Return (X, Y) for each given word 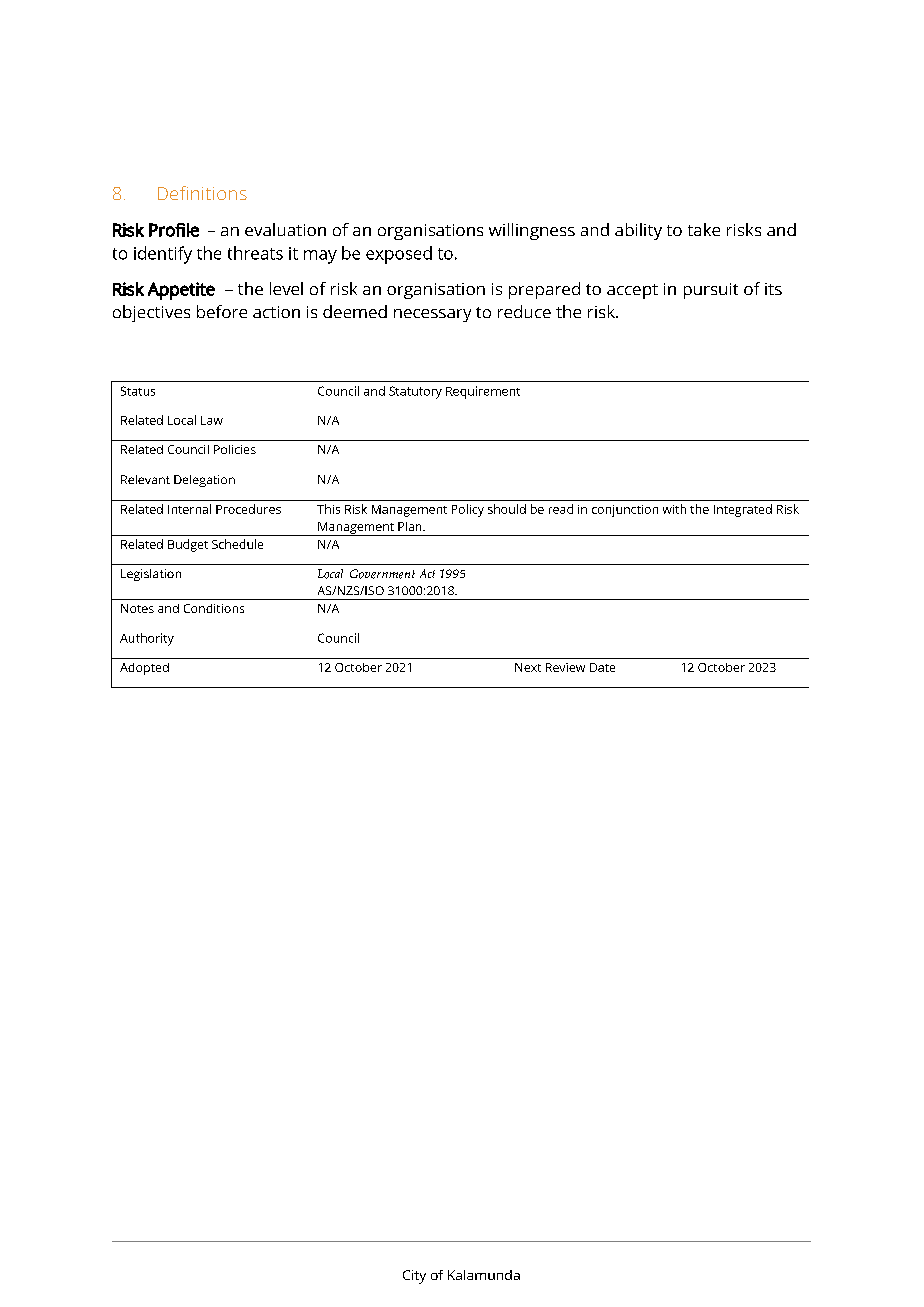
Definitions (202, 193)
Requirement (483, 392)
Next (528, 667)
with (674, 509)
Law (212, 420)
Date (602, 667)
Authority (147, 639)
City (414, 1277)
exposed (399, 255)
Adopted (144, 669)
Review (565, 667)
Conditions (214, 608)
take (704, 229)
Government (382, 574)
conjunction (625, 511)
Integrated (743, 510)
